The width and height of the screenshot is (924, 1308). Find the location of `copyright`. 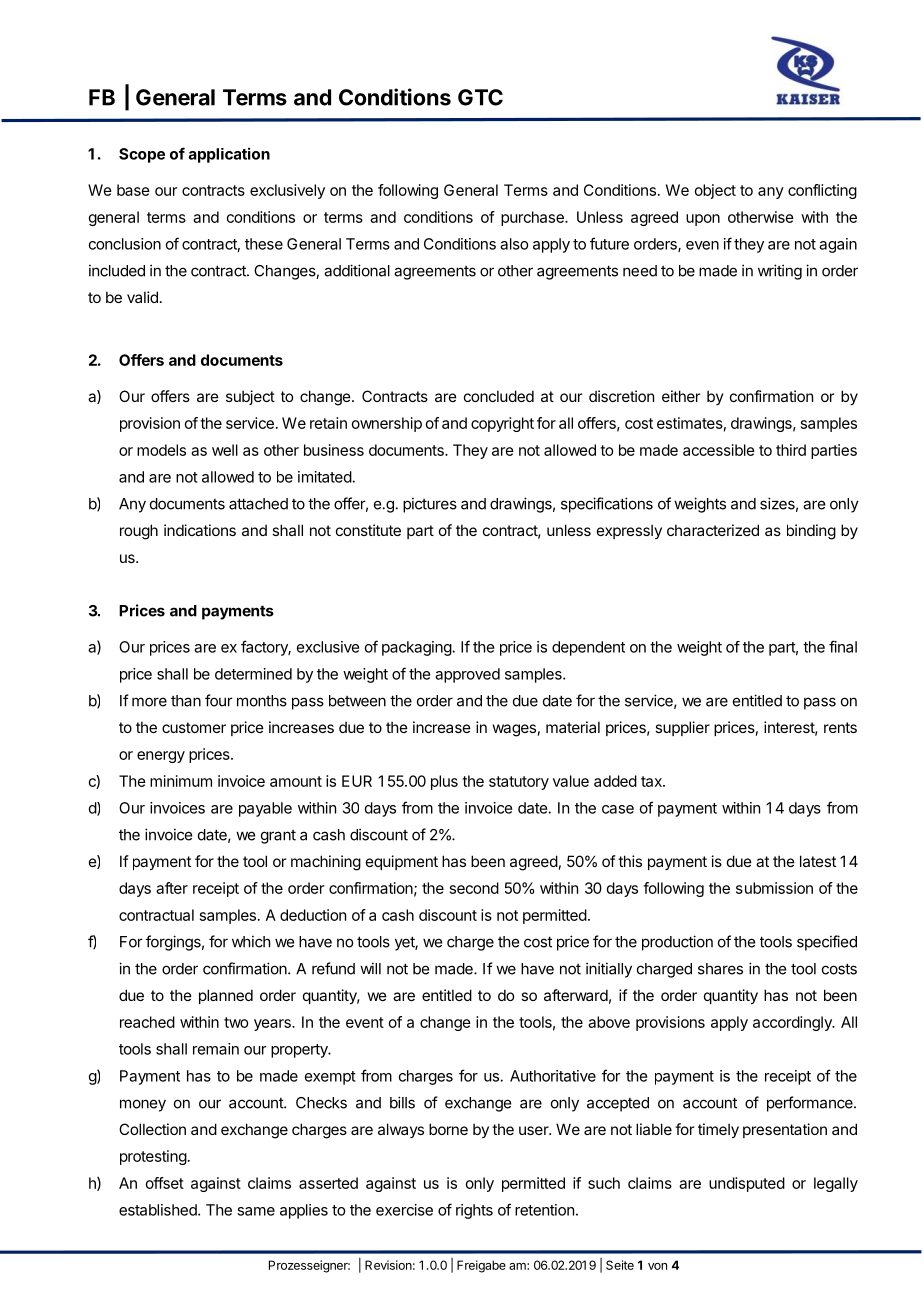

copyright is located at coordinates (502, 424).
